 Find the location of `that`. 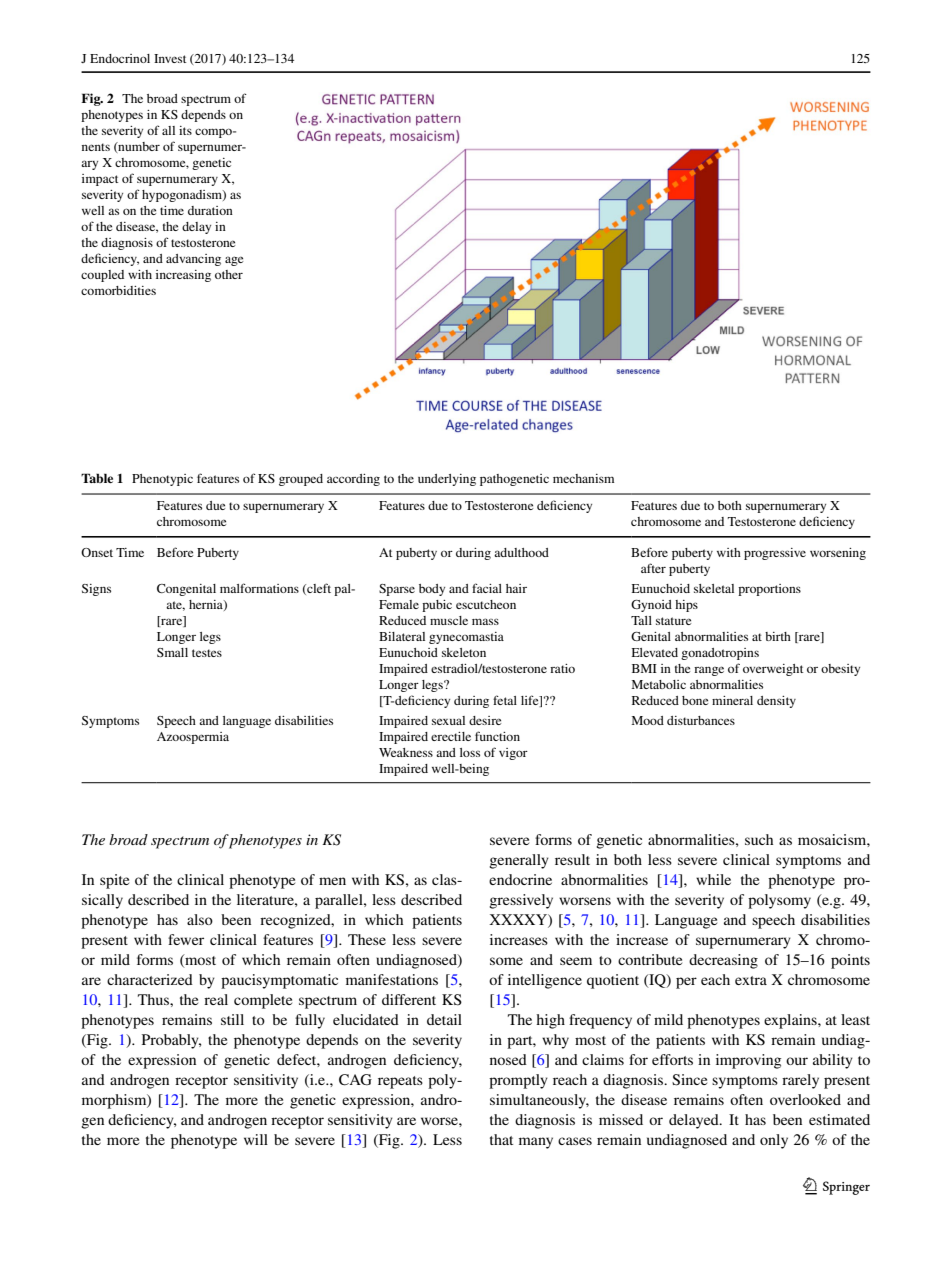

that is located at coordinates (501, 1139).
